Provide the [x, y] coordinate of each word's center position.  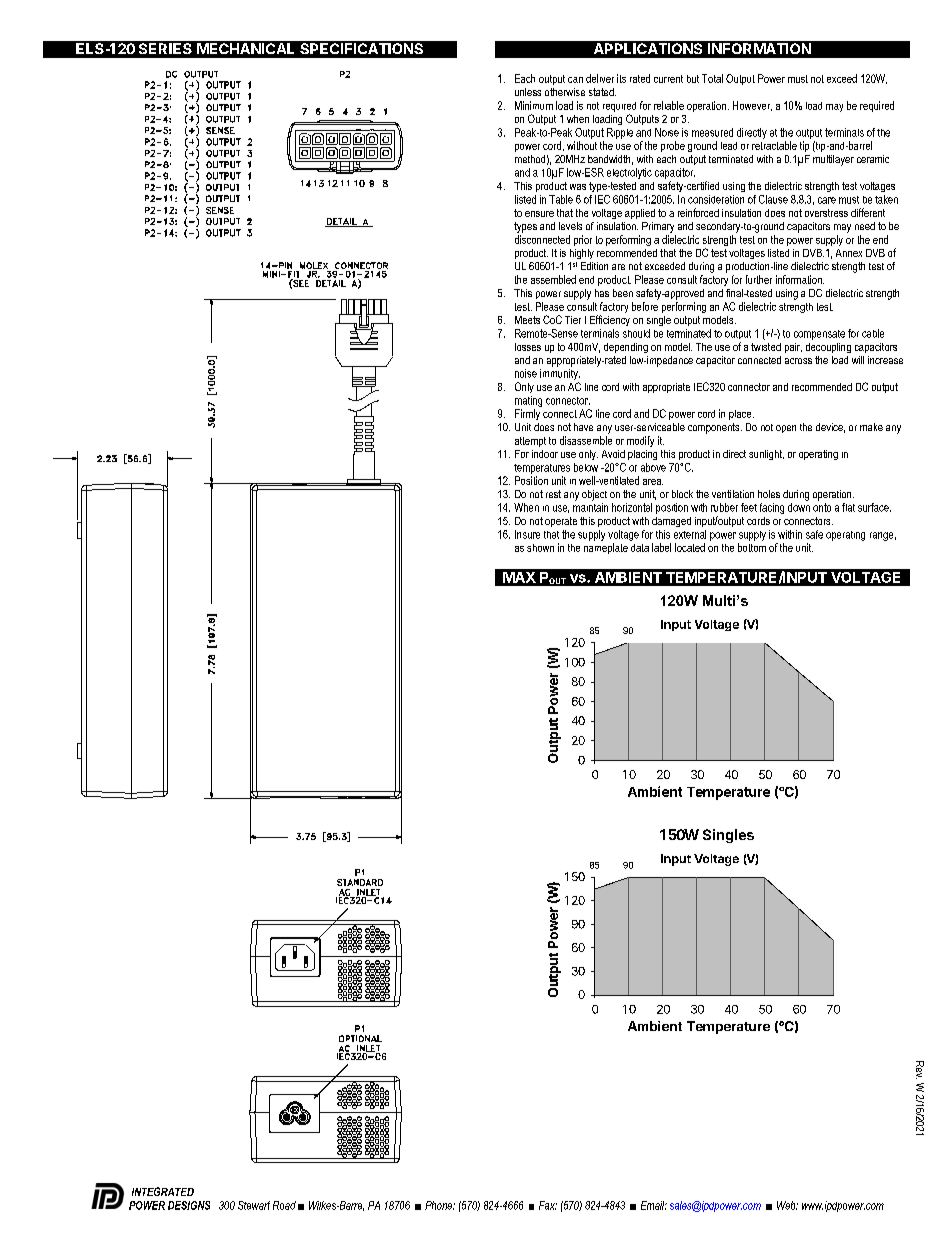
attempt [530, 442]
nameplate [606, 548]
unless [528, 92]
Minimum [534, 105]
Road [284, 1205]
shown [540, 548]
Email [654, 1205]
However [752, 106]
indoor [545, 454]
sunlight [766, 455]
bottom [752, 547]
